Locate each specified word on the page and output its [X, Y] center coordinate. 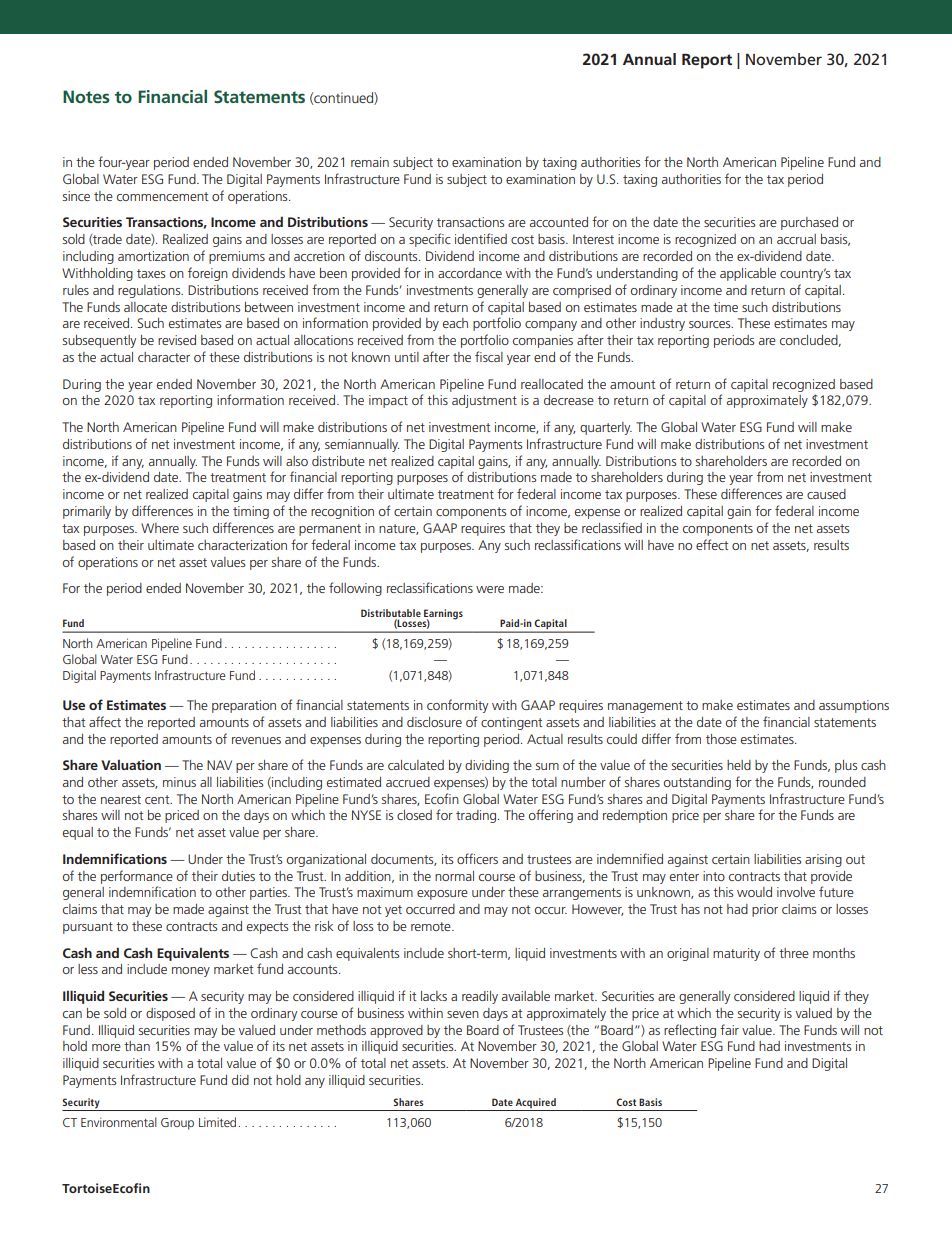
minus [179, 782]
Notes [86, 96]
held [739, 765]
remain [370, 162]
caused [826, 494]
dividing [487, 766]
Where [160, 528]
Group [177, 1124]
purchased [809, 223]
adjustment [484, 401]
